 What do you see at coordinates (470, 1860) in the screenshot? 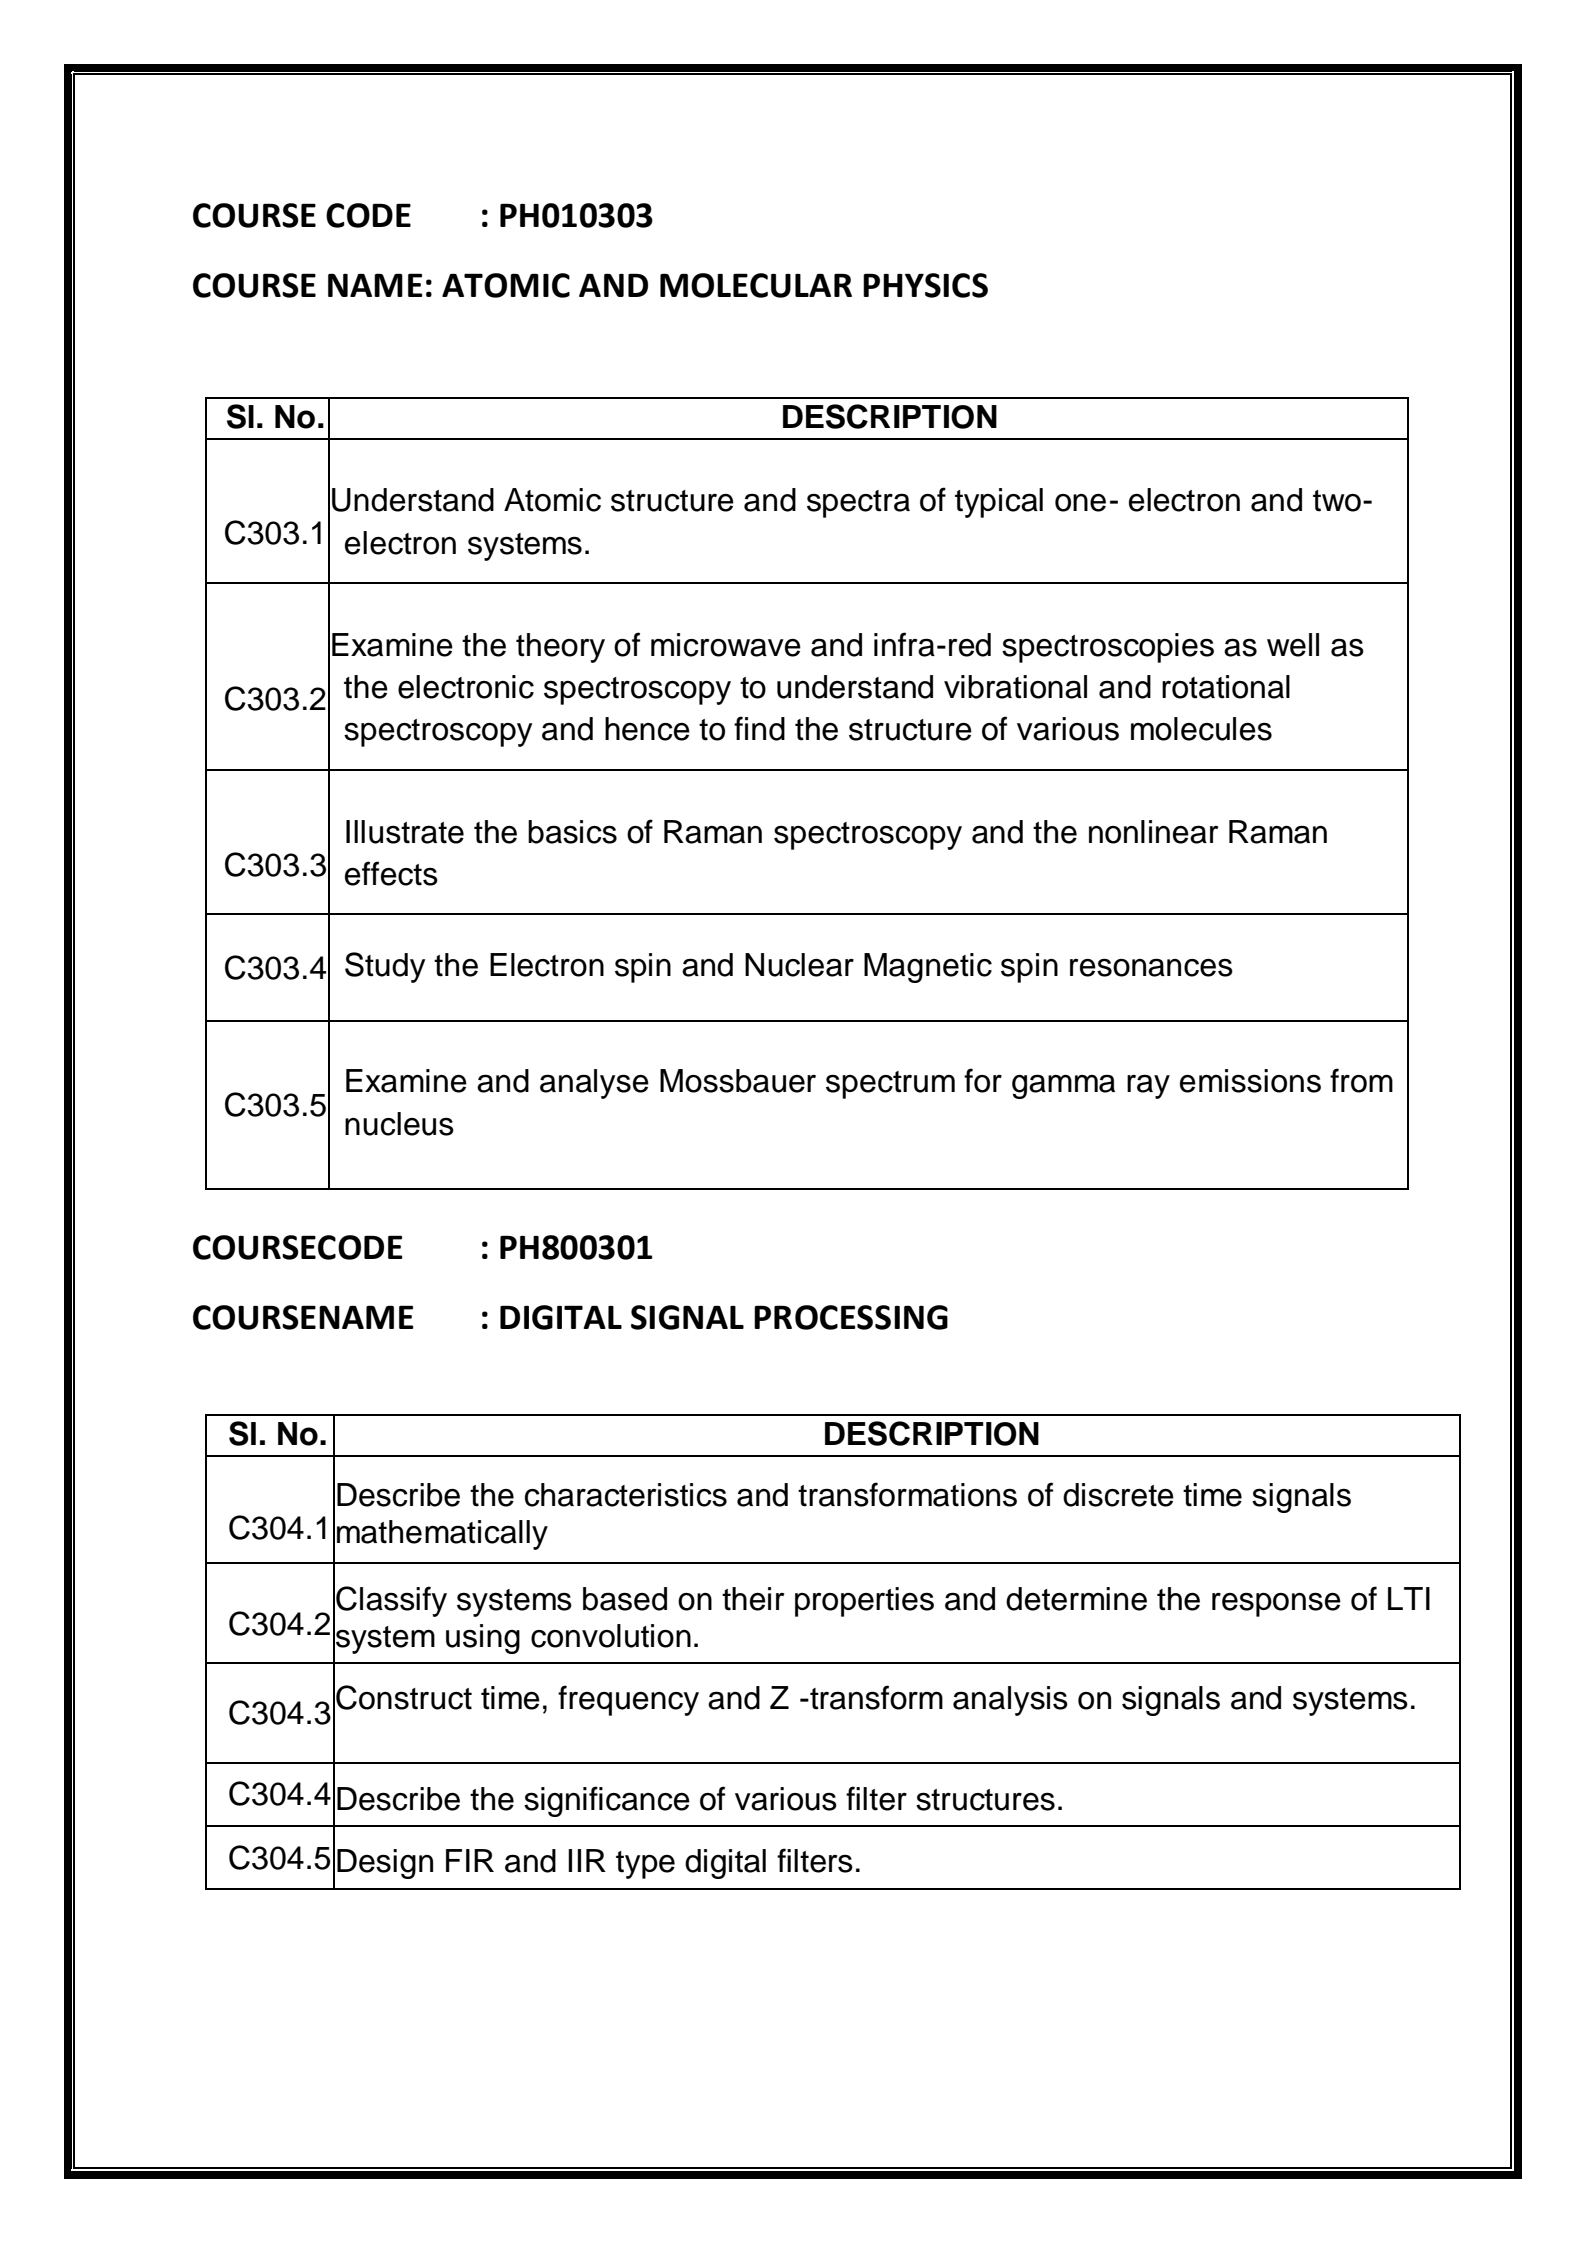
I see `FIR` at bounding box center [470, 1860].
